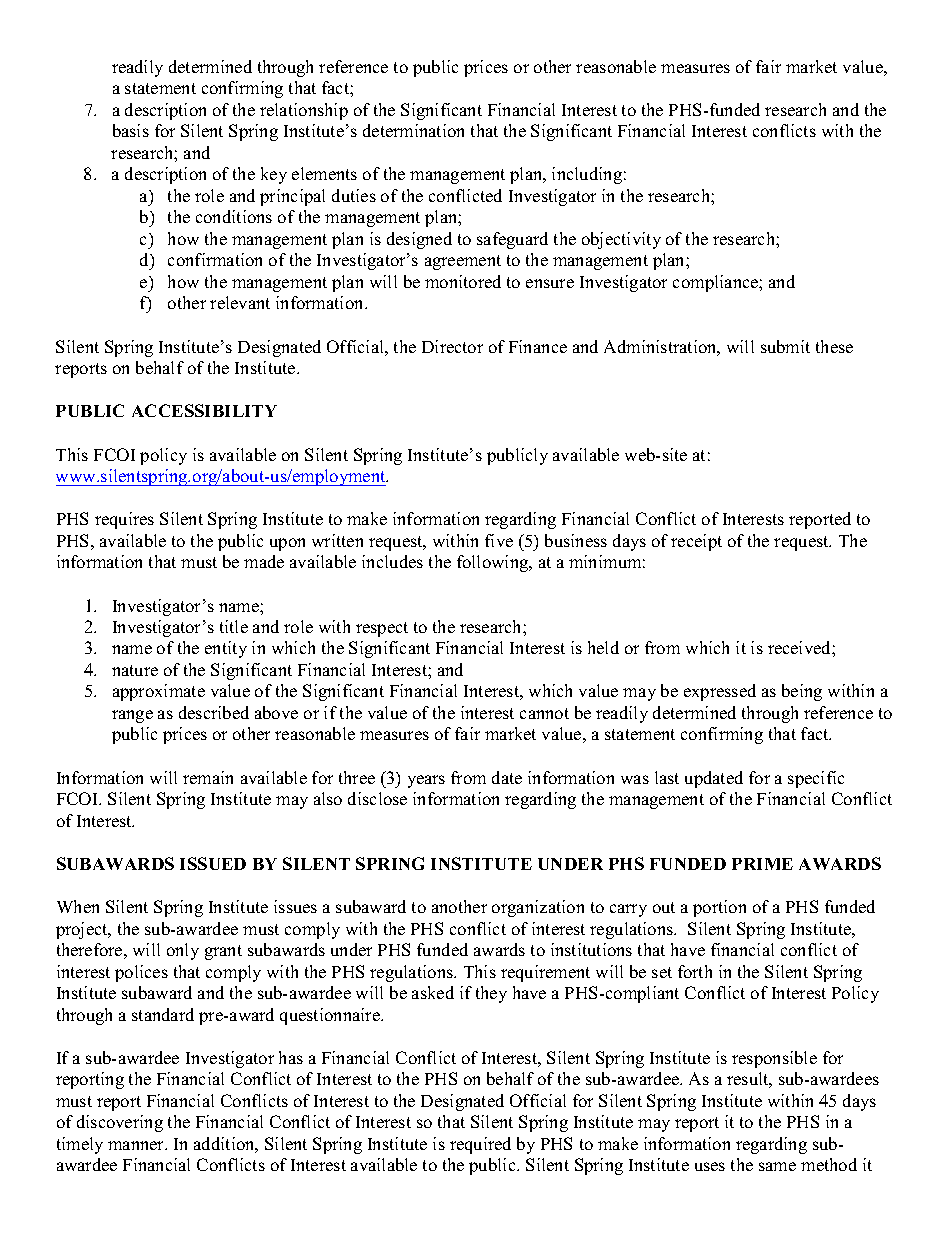 The image size is (952, 1233). Describe the element at coordinates (720, 692) in the screenshot. I see `expressed` at that location.
